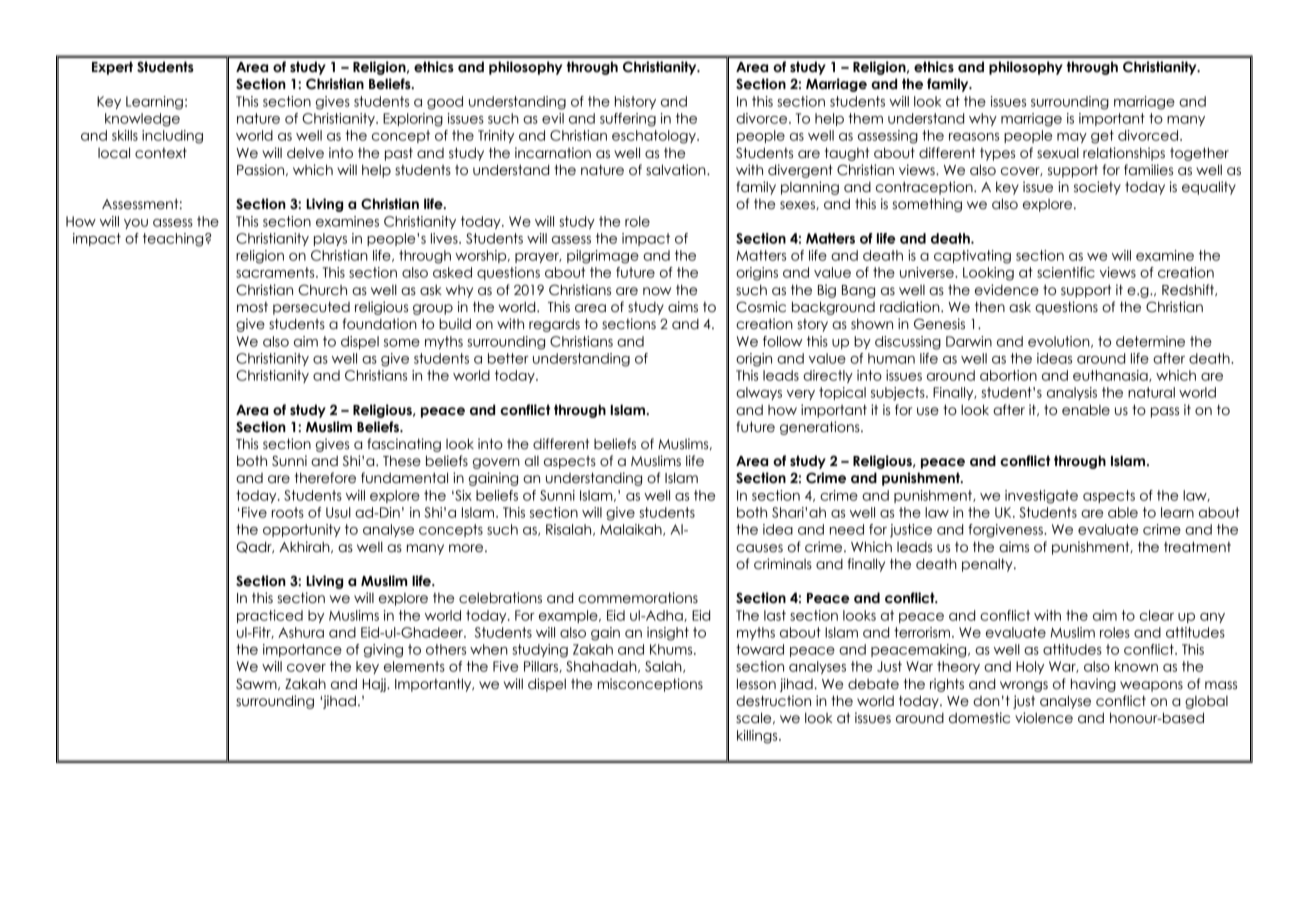 This page has height=924, width=1308. What do you see at coordinates (142, 120) in the page?
I see `knowledge` at bounding box center [142, 120].
